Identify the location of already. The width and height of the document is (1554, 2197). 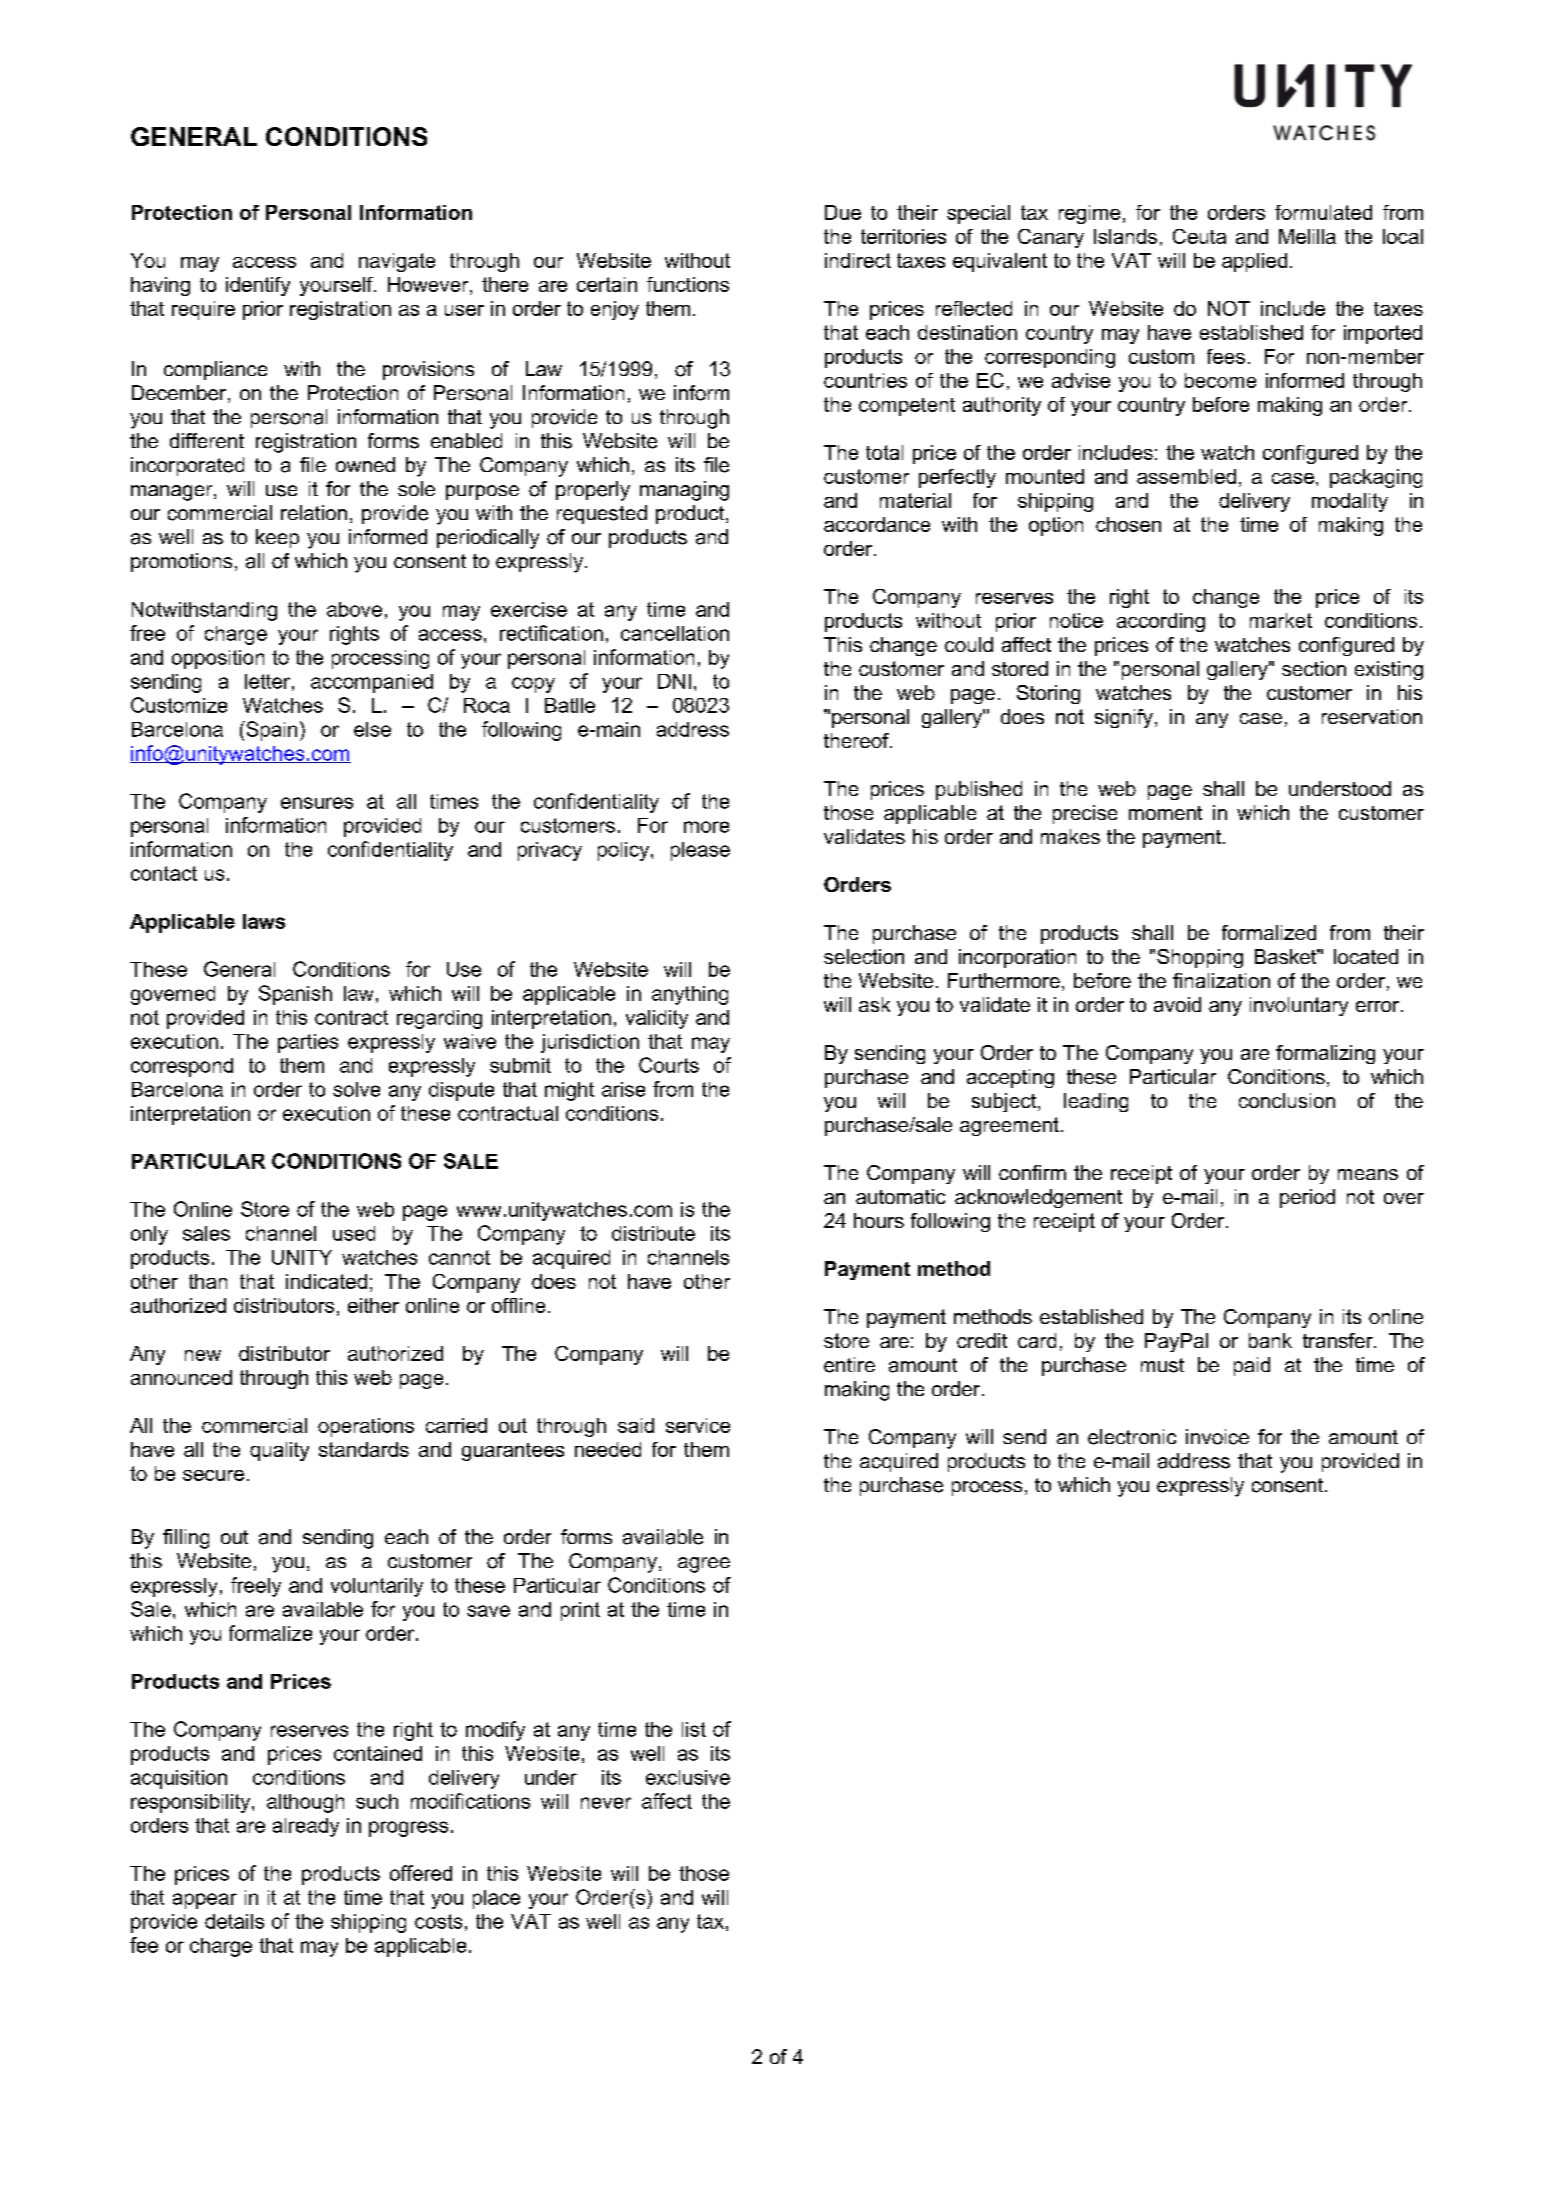
(306, 1827).
